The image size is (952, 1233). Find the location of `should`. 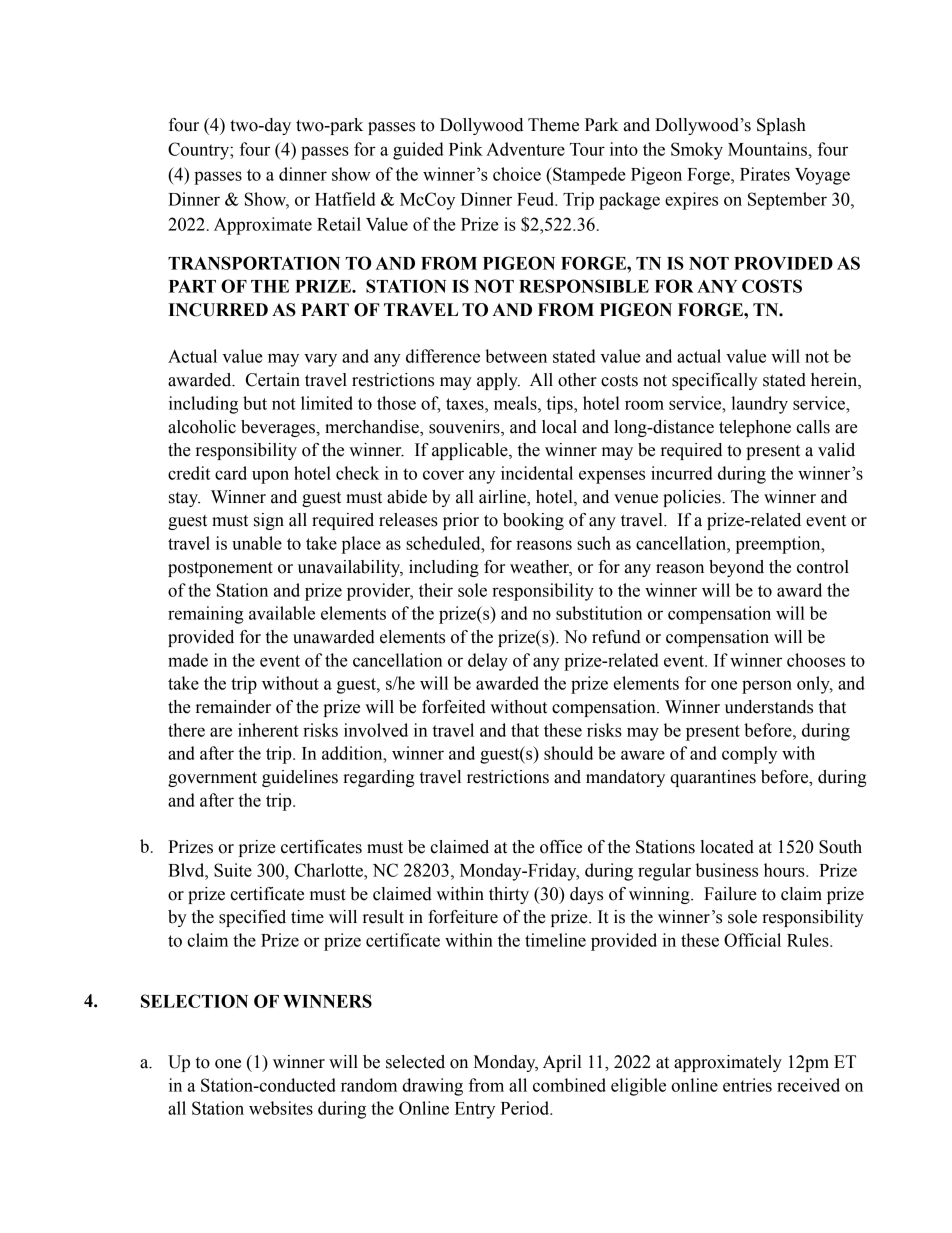

should is located at coordinates (568, 753).
